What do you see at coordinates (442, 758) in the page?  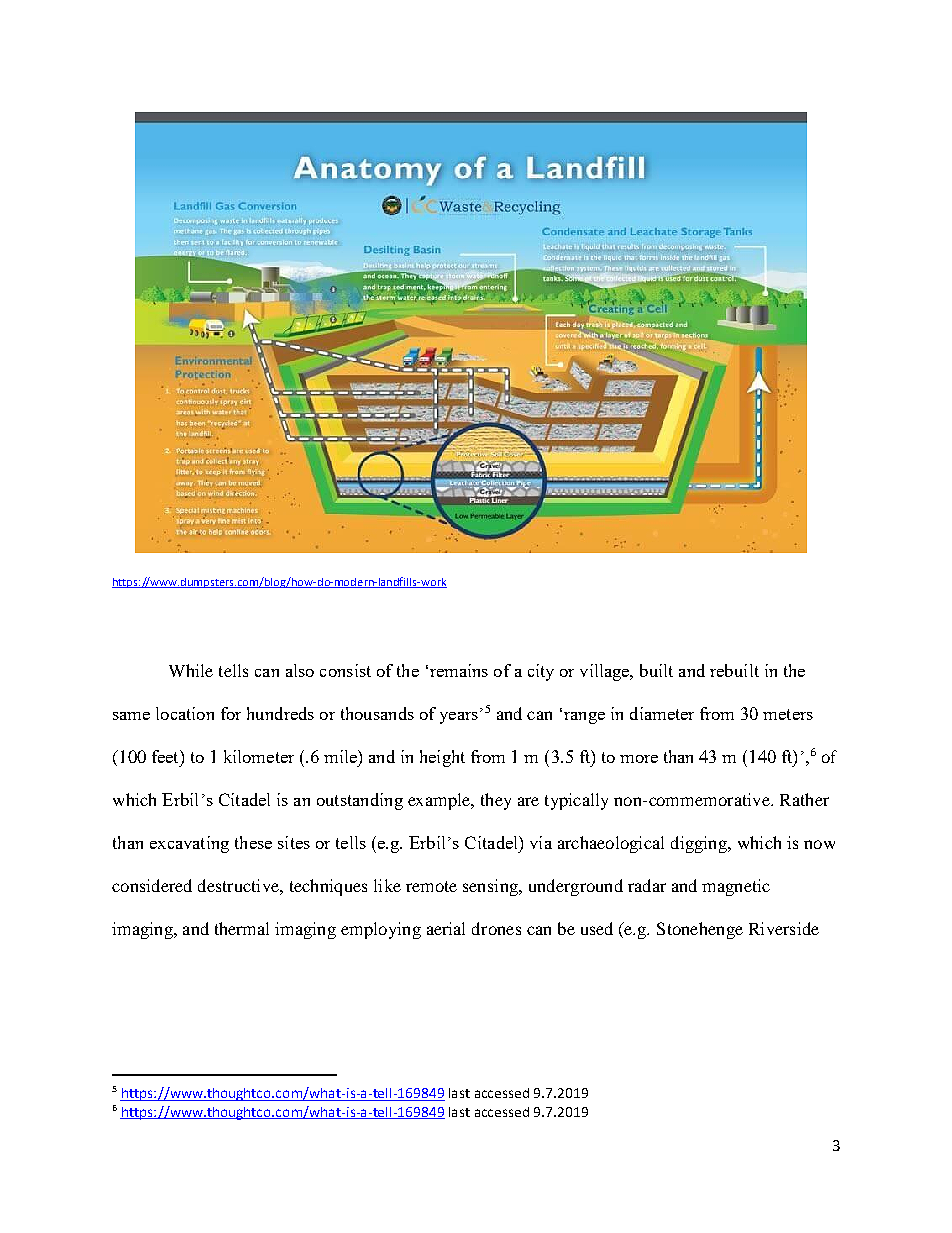 I see `height` at bounding box center [442, 758].
